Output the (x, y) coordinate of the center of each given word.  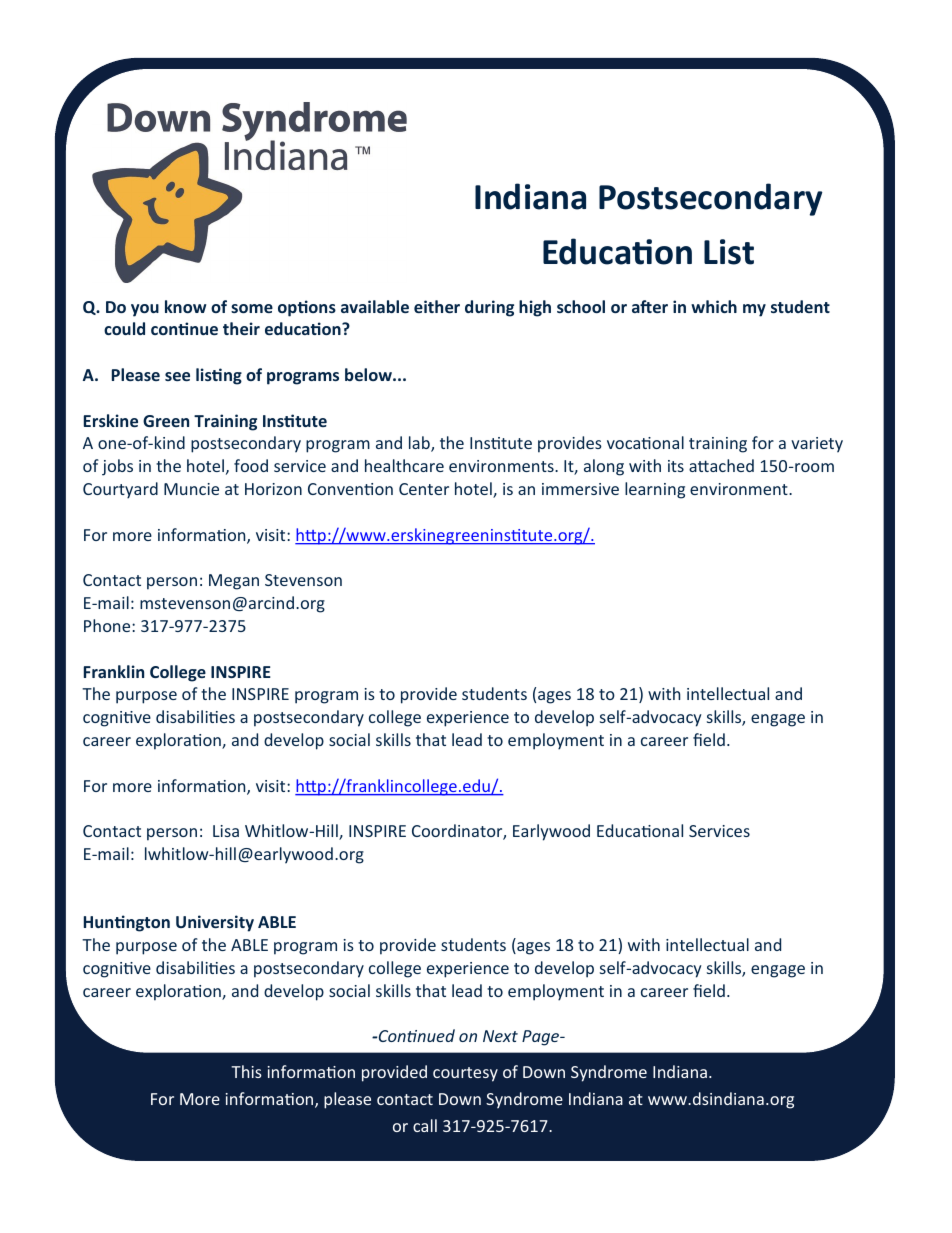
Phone (108, 625)
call (425, 1125)
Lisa (226, 831)
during (489, 308)
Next (500, 1036)
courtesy (465, 1074)
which (714, 306)
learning (655, 490)
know (185, 306)
